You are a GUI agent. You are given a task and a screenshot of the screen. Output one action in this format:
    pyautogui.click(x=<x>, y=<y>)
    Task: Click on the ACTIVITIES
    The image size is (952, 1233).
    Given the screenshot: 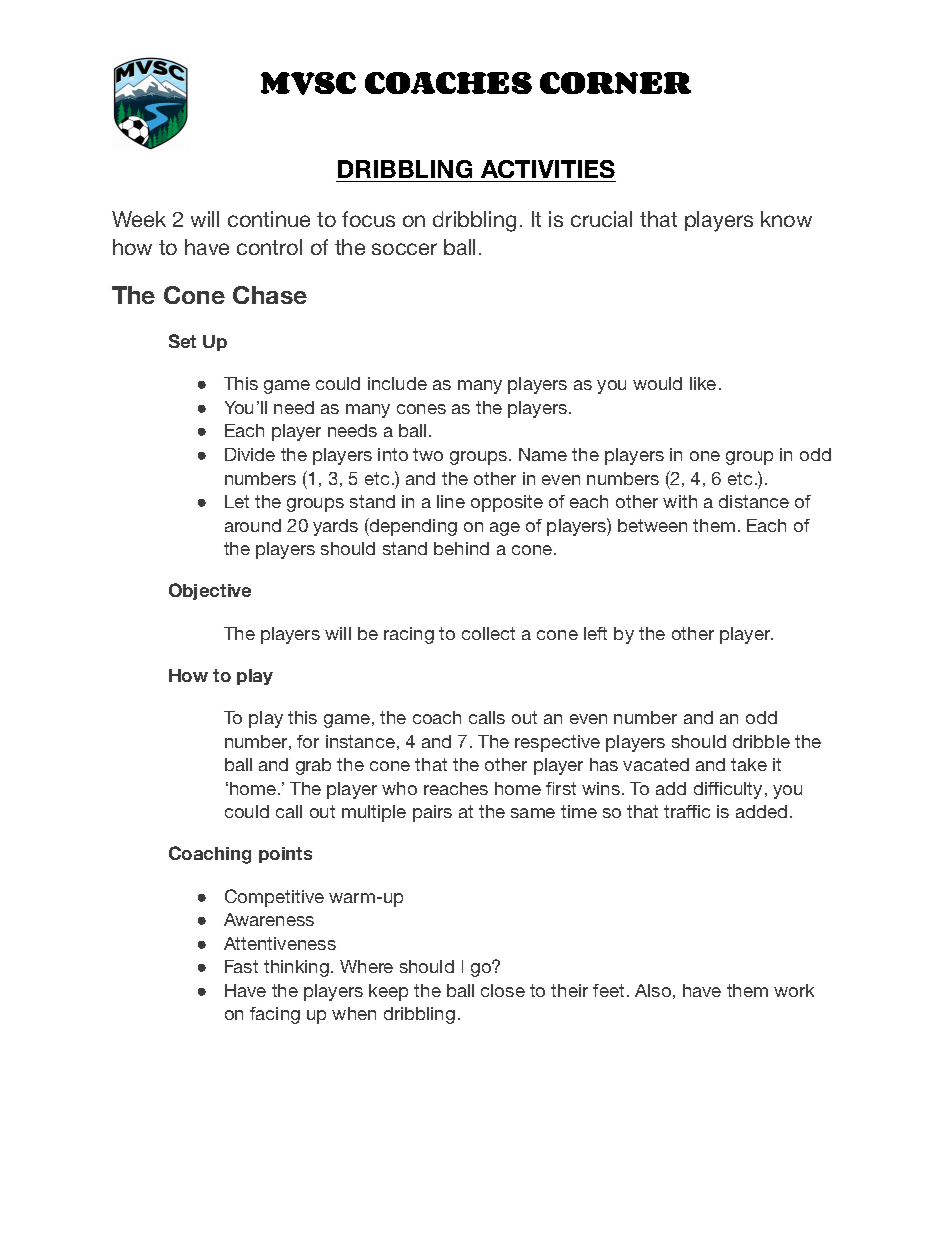 What is the action you would take?
    pyautogui.click(x=548, y=169)
